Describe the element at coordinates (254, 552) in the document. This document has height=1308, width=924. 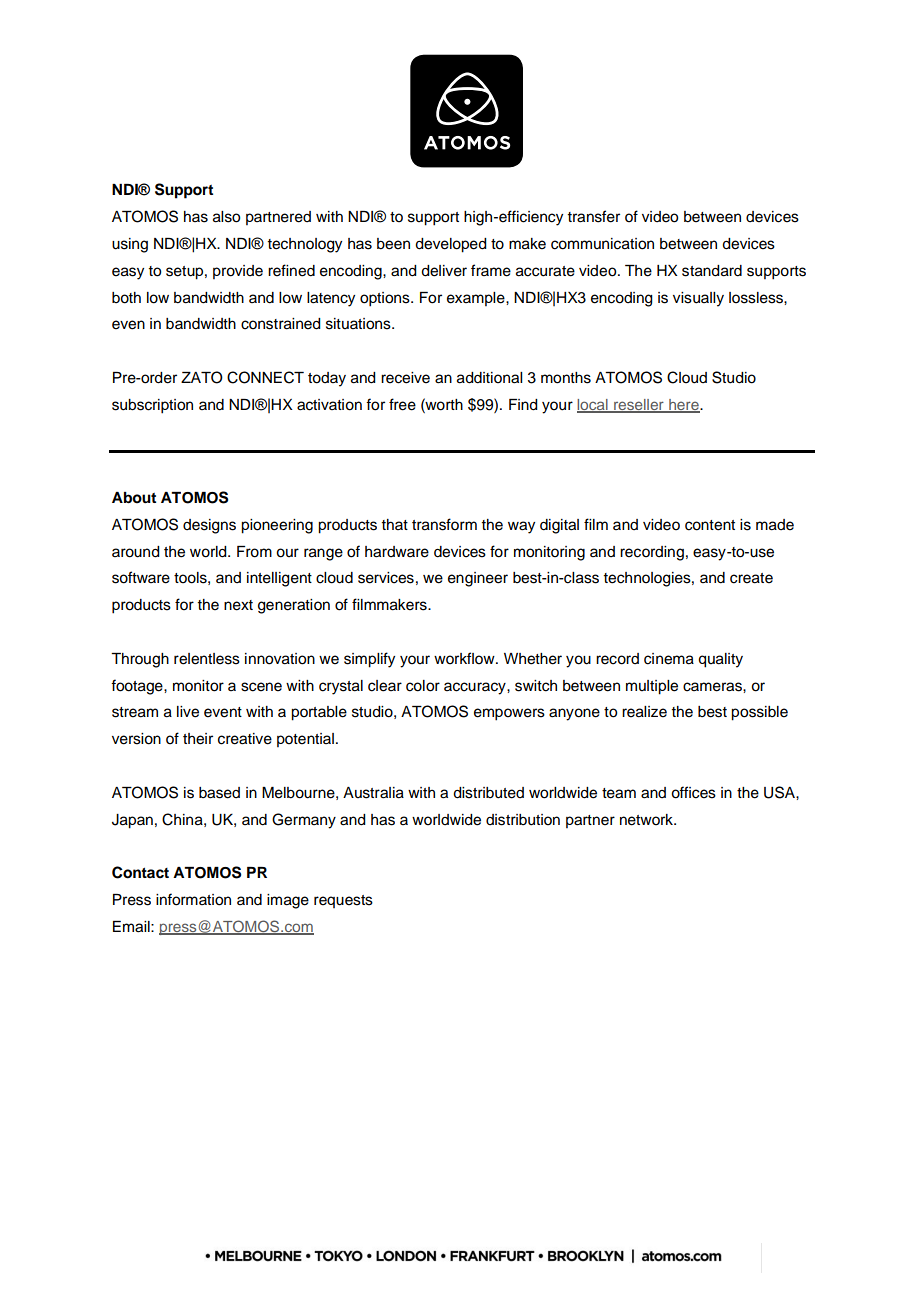
I see `From` at that location.
